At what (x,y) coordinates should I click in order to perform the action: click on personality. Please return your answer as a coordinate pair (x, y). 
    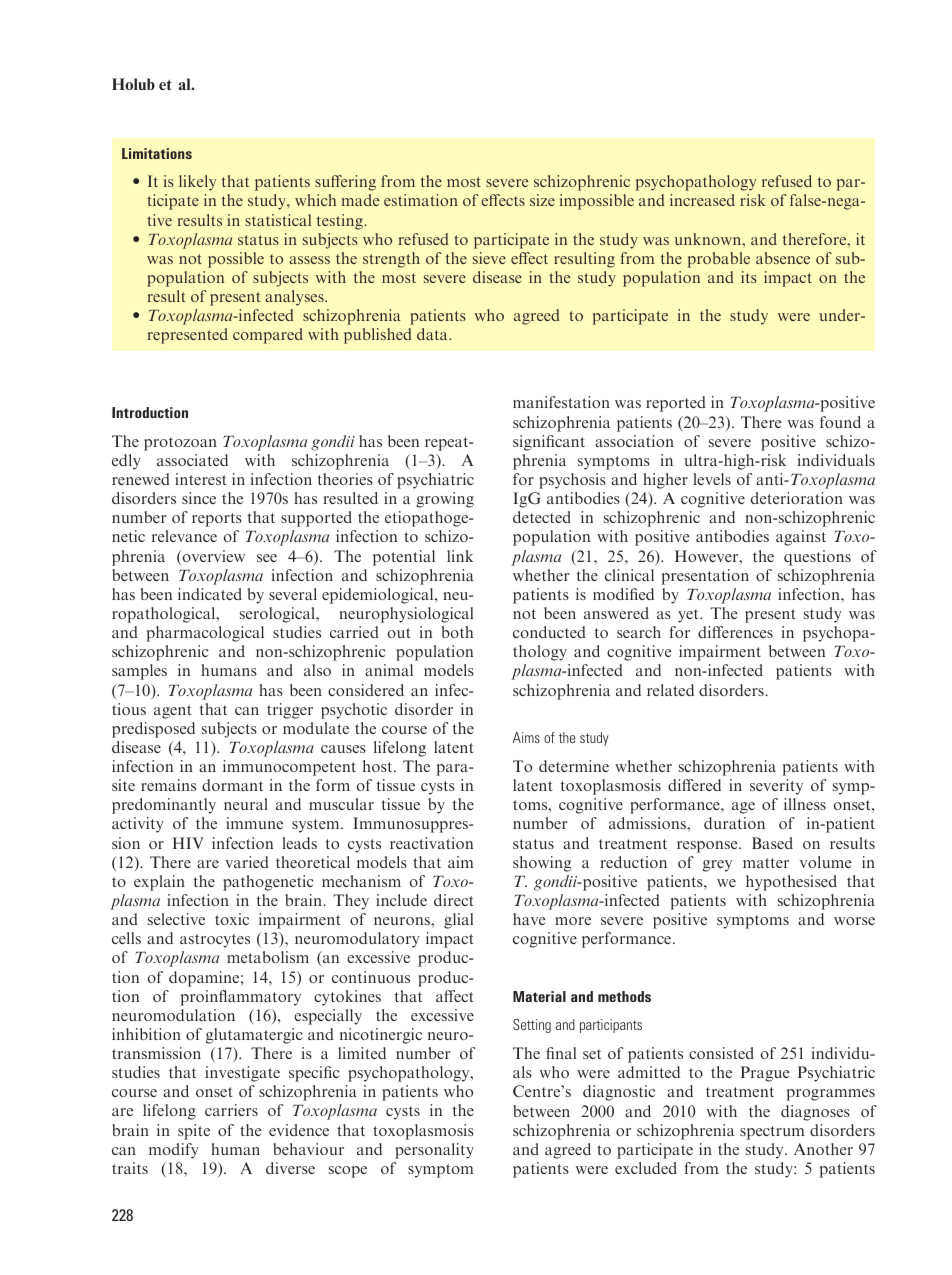
    Looking at the image, I should click on (434, 1151).
